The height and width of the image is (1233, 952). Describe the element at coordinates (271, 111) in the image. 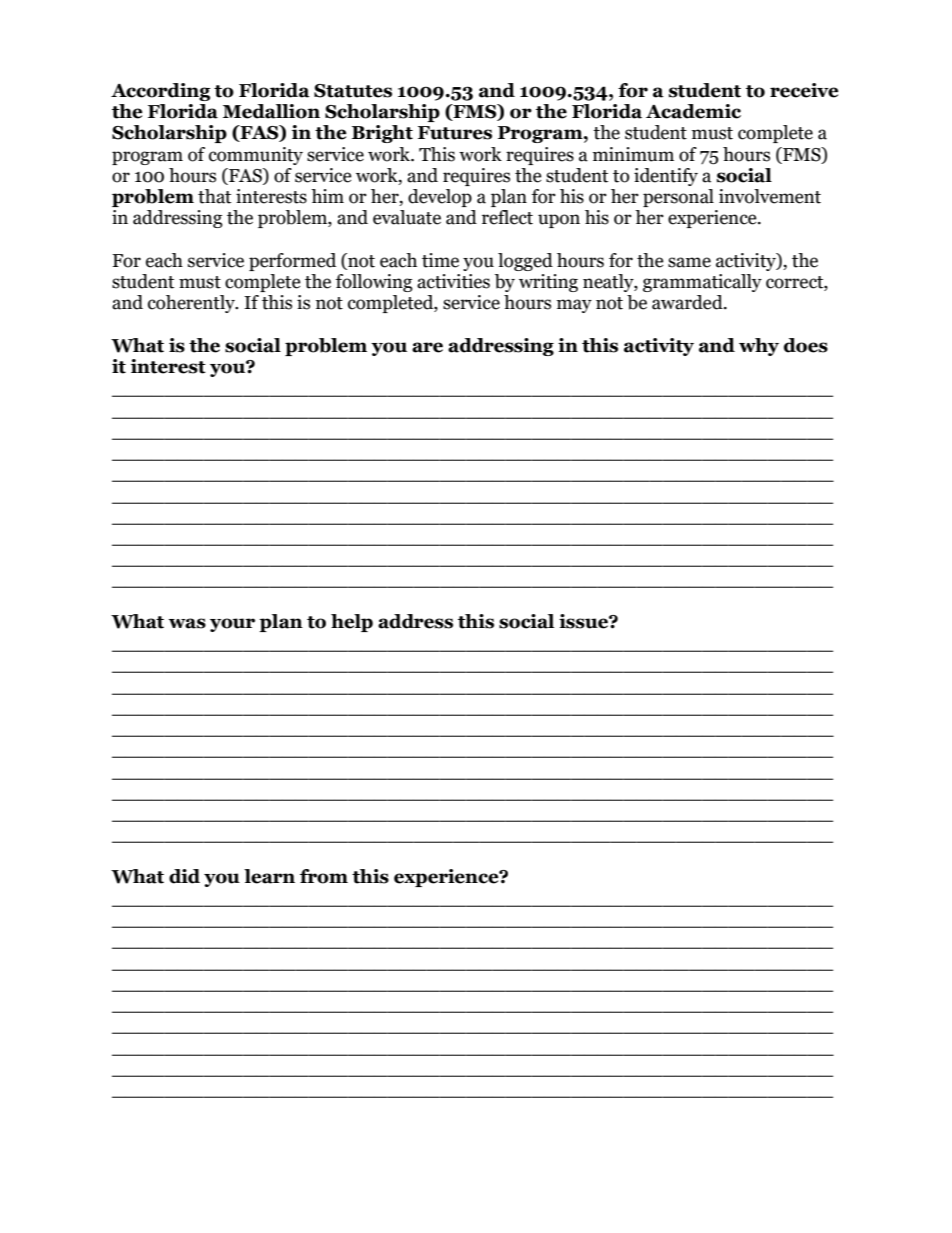

I see `Medallion` at that location.
